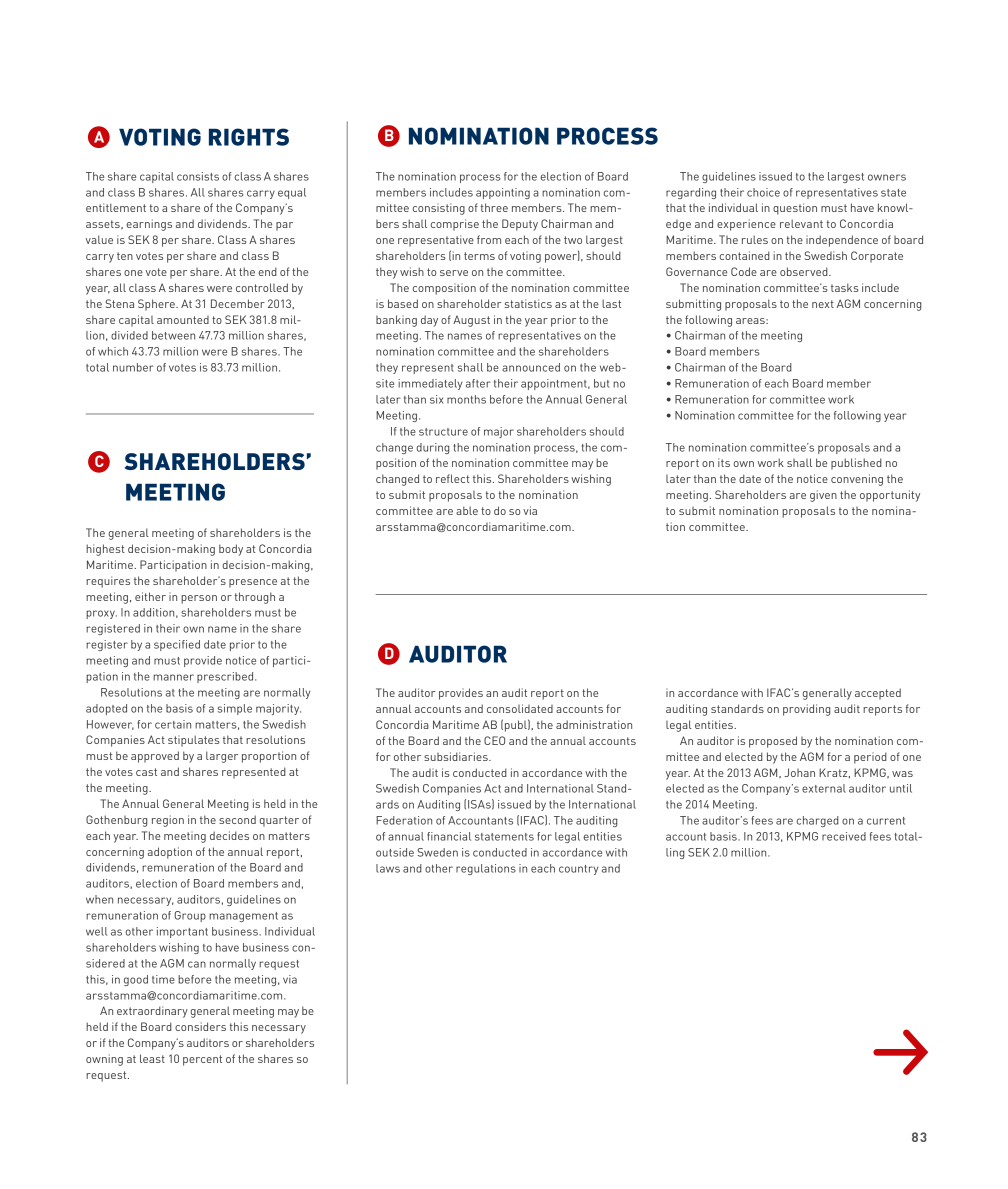 This page has width=1008, height=1189. What do you see at coordinates (823, 496) in the page?
I see `given` at bounding box center [823, 496].
